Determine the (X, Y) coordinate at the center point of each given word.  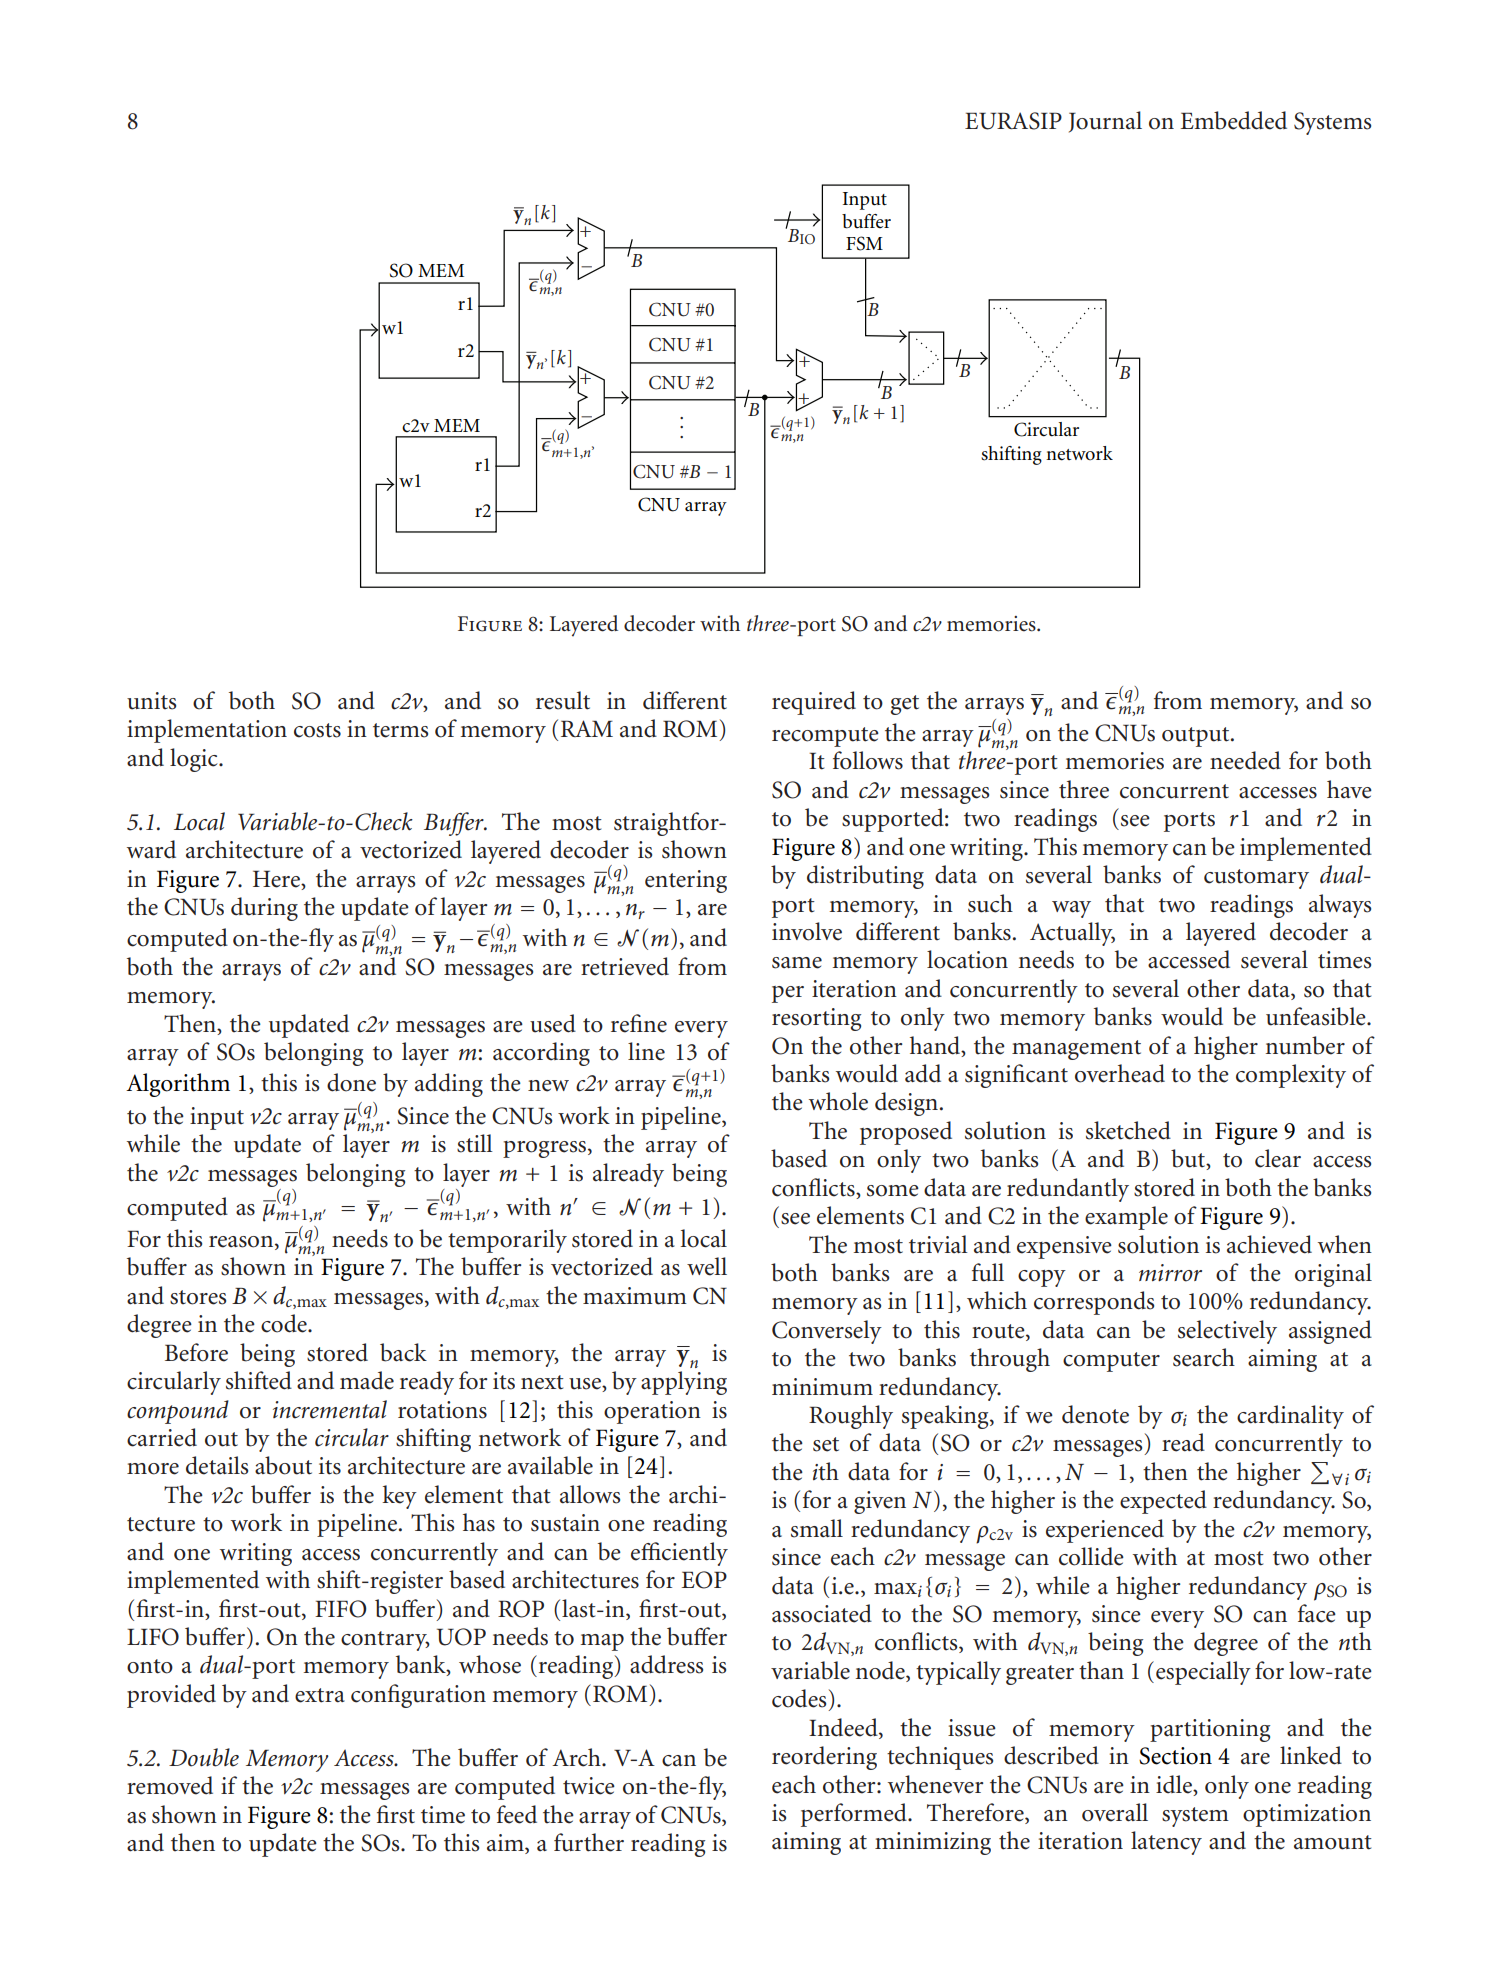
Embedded (1233, 120)
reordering (824, 1758)
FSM (864, 243)
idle (1175, 1784)
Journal (1105, 122)
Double (204, 1757)
